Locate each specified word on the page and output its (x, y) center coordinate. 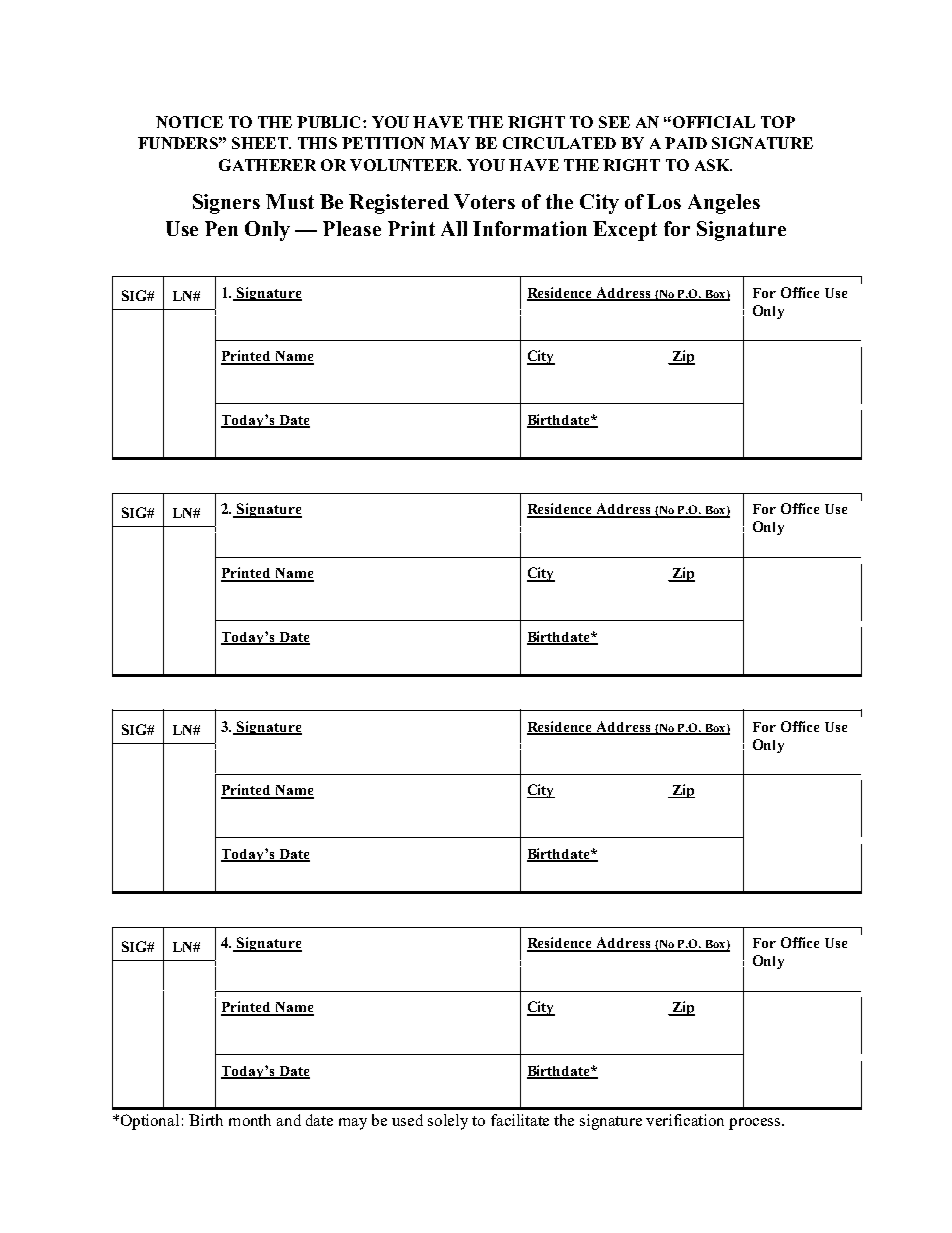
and (289, 1120)
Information (530, 228)
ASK (713, 165)
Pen (221, 228)
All (454, 228)
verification (685, 1120)
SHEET (261, 143)
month (250, 1120)
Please (352, 228)
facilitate (520, 1120)
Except (625, 231)
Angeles (724, 204)
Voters (484, 201)
